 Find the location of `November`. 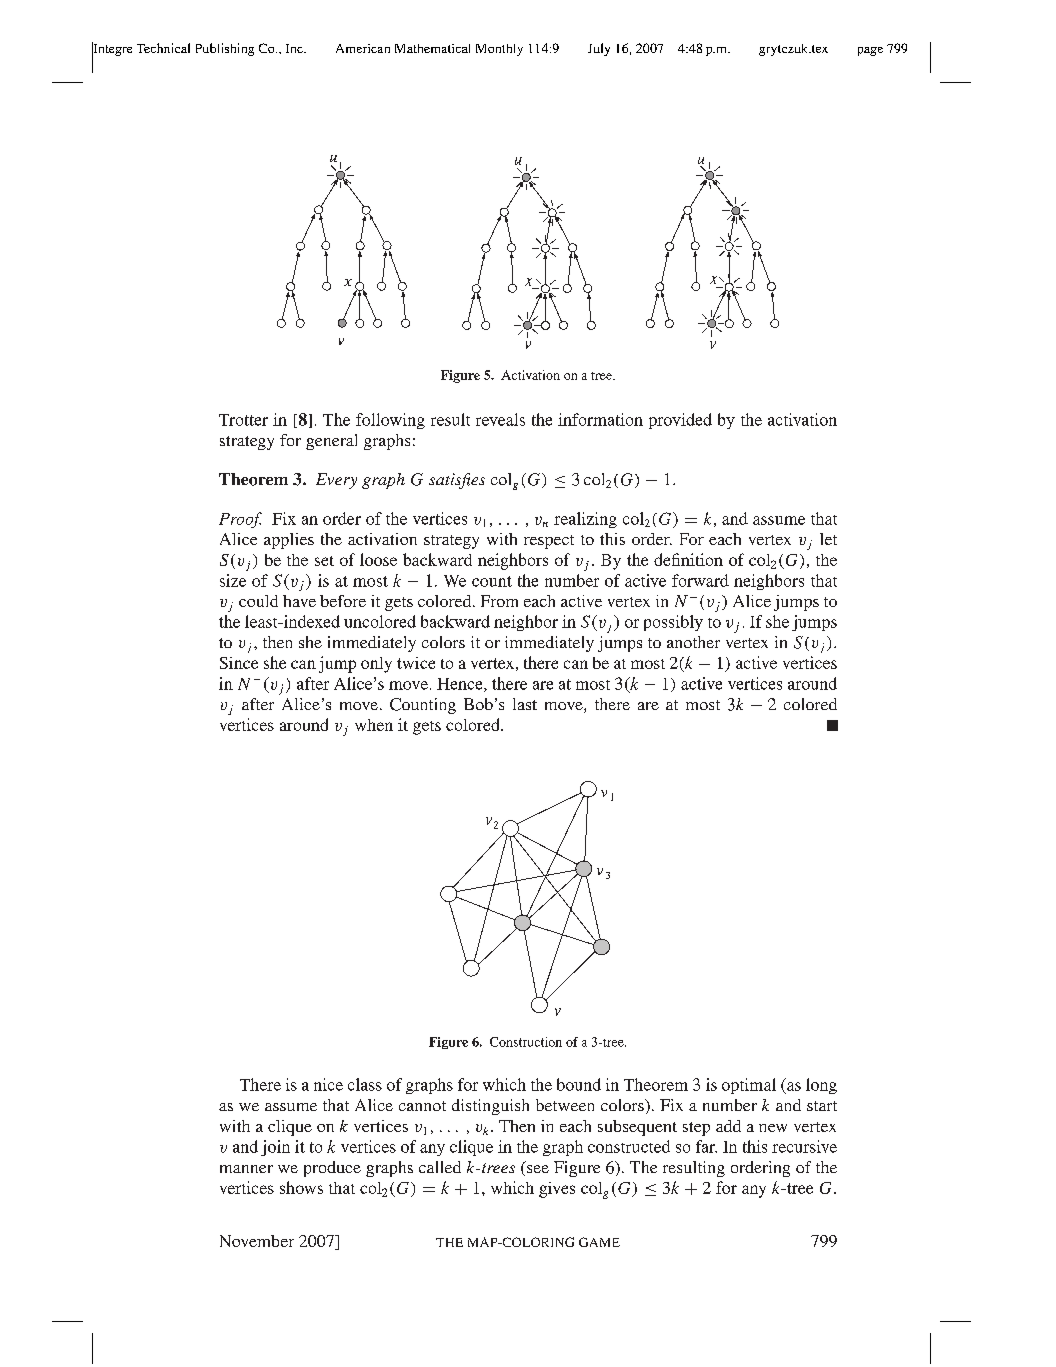

November is located at coordinates (257, 1241).
